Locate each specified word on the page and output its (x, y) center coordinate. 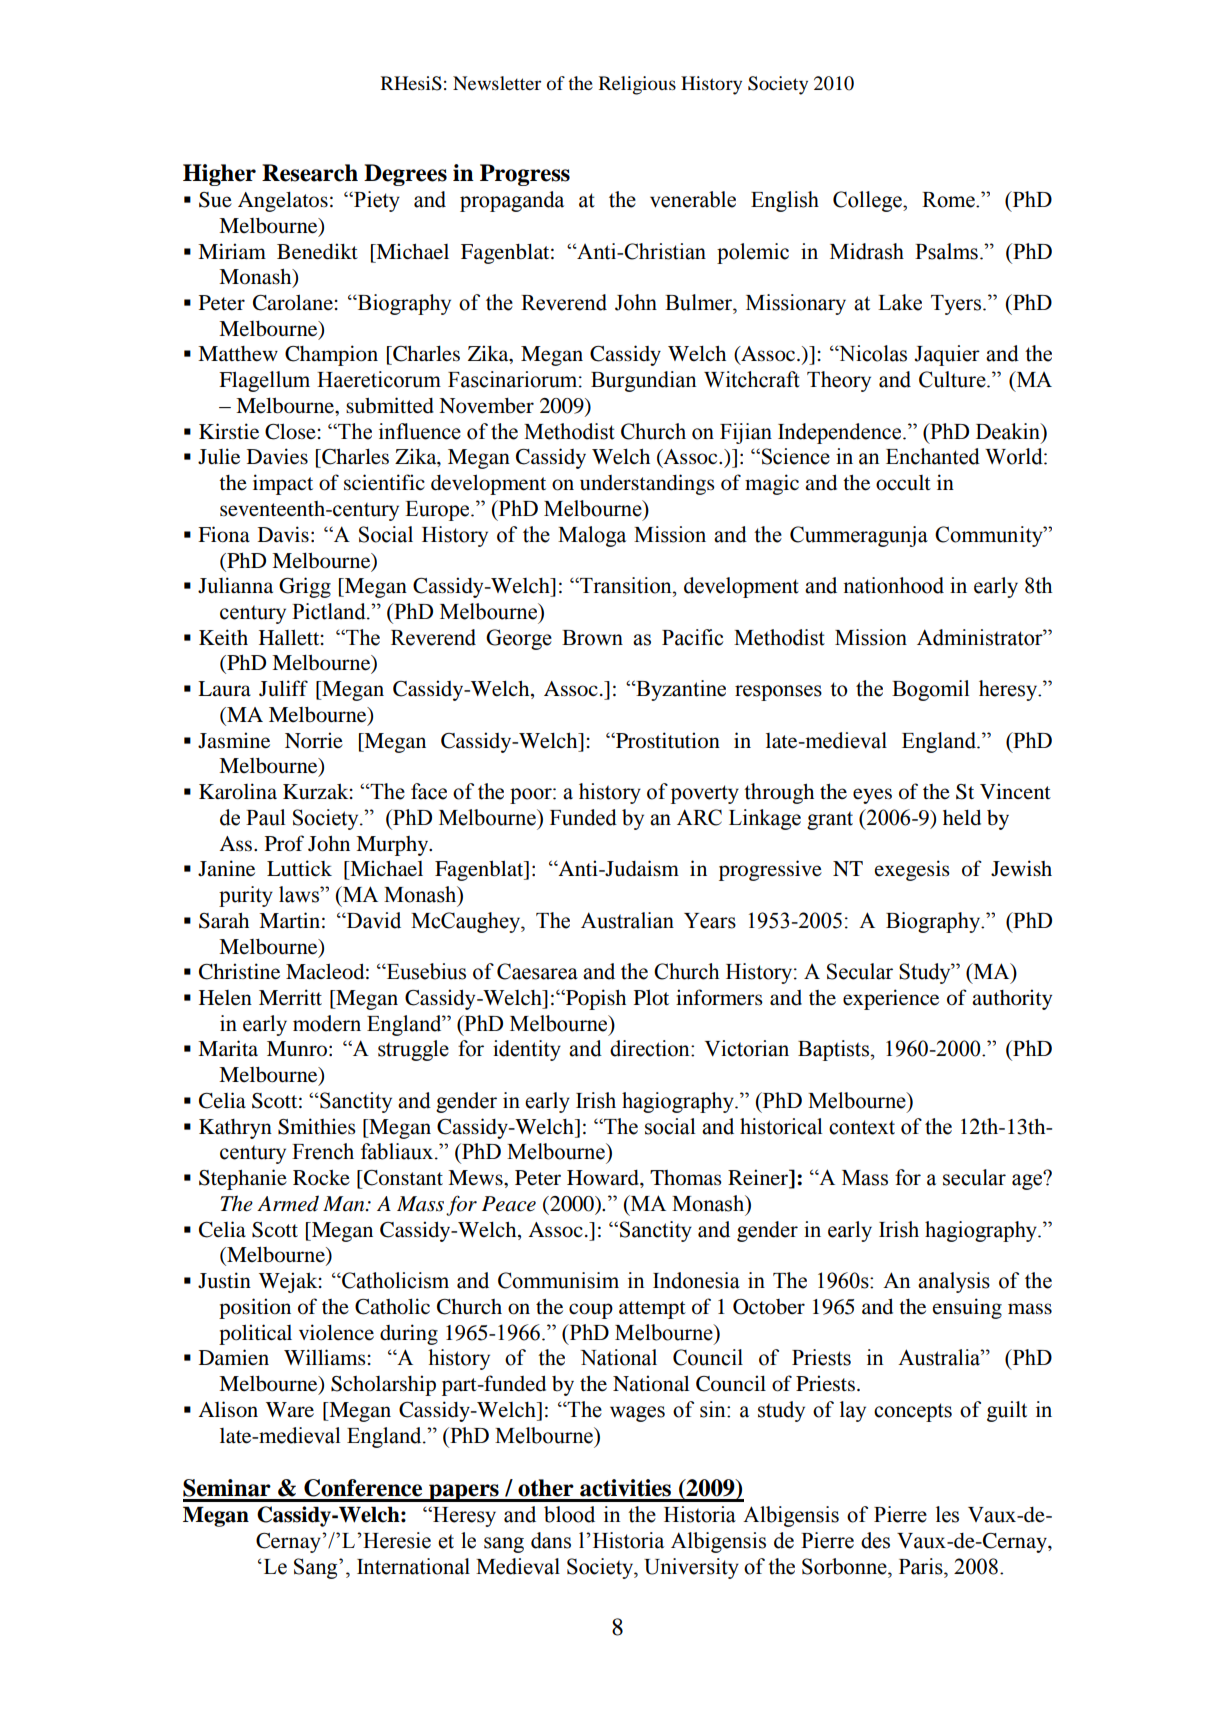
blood (569, 1514)
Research (310, 173)
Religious (637, 85)
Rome (949, 200)
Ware (290, 1410)
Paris (922, 1566)
